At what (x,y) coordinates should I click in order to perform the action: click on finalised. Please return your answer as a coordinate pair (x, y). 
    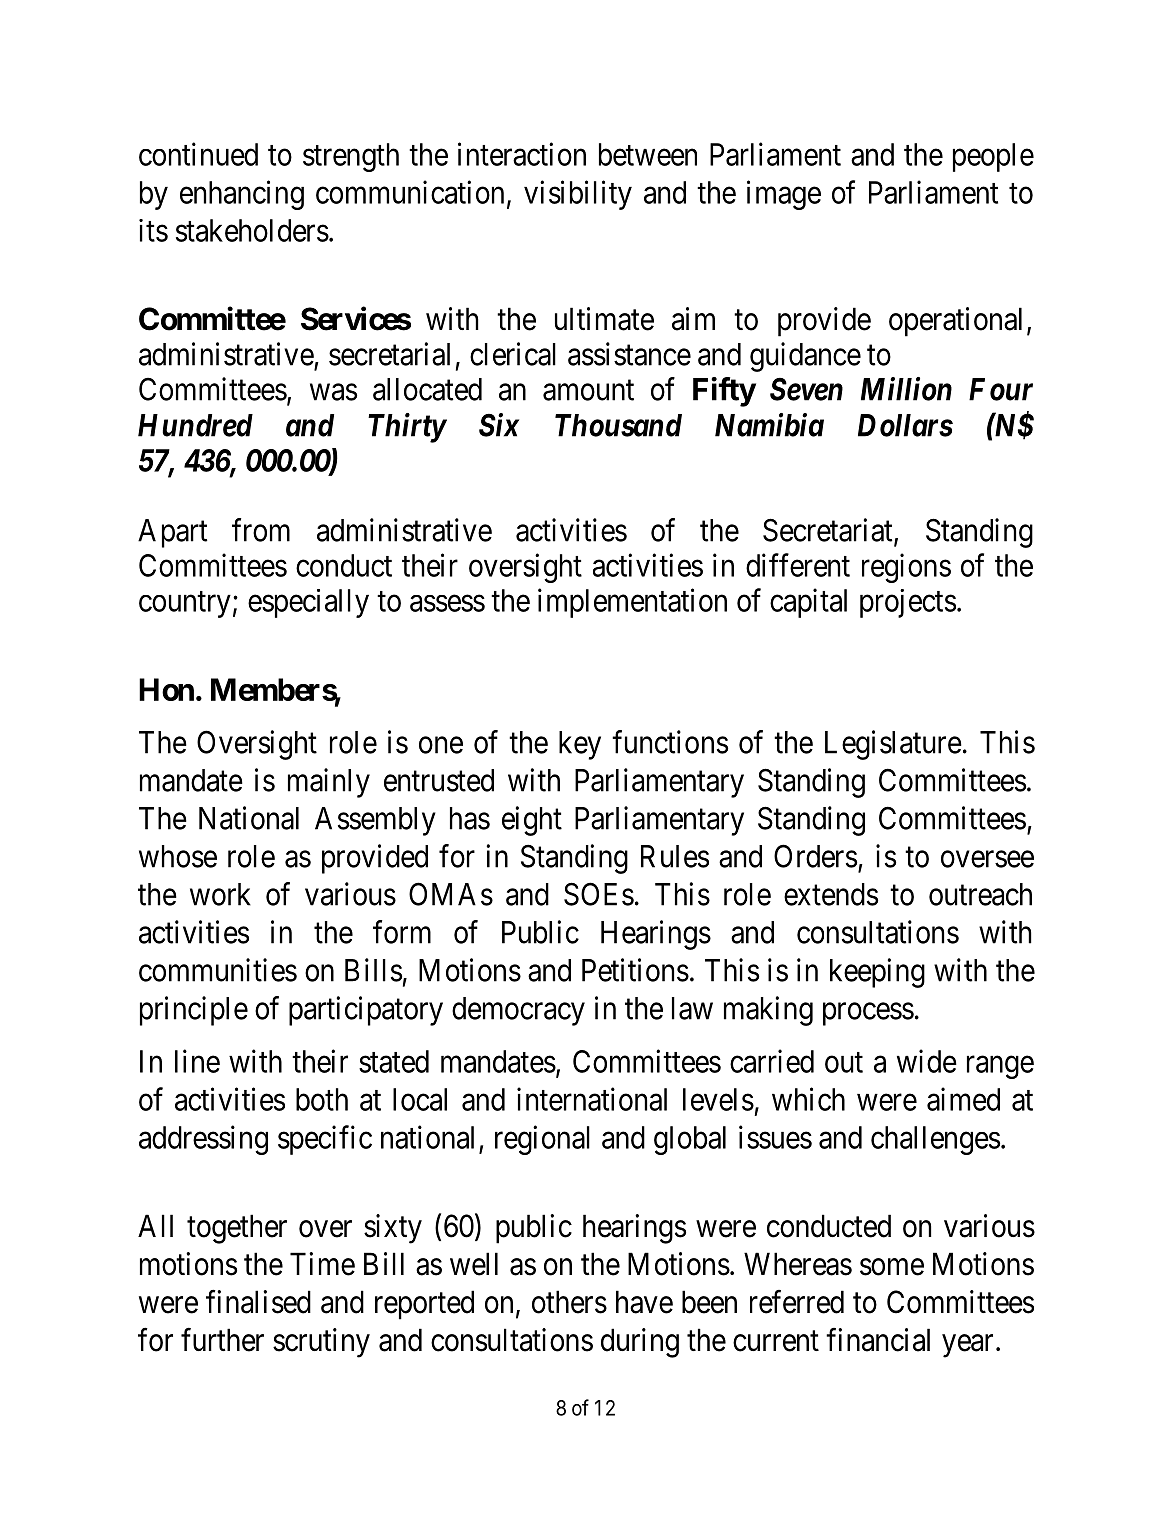
    Looking at the image, I should click on (258, 1302).
